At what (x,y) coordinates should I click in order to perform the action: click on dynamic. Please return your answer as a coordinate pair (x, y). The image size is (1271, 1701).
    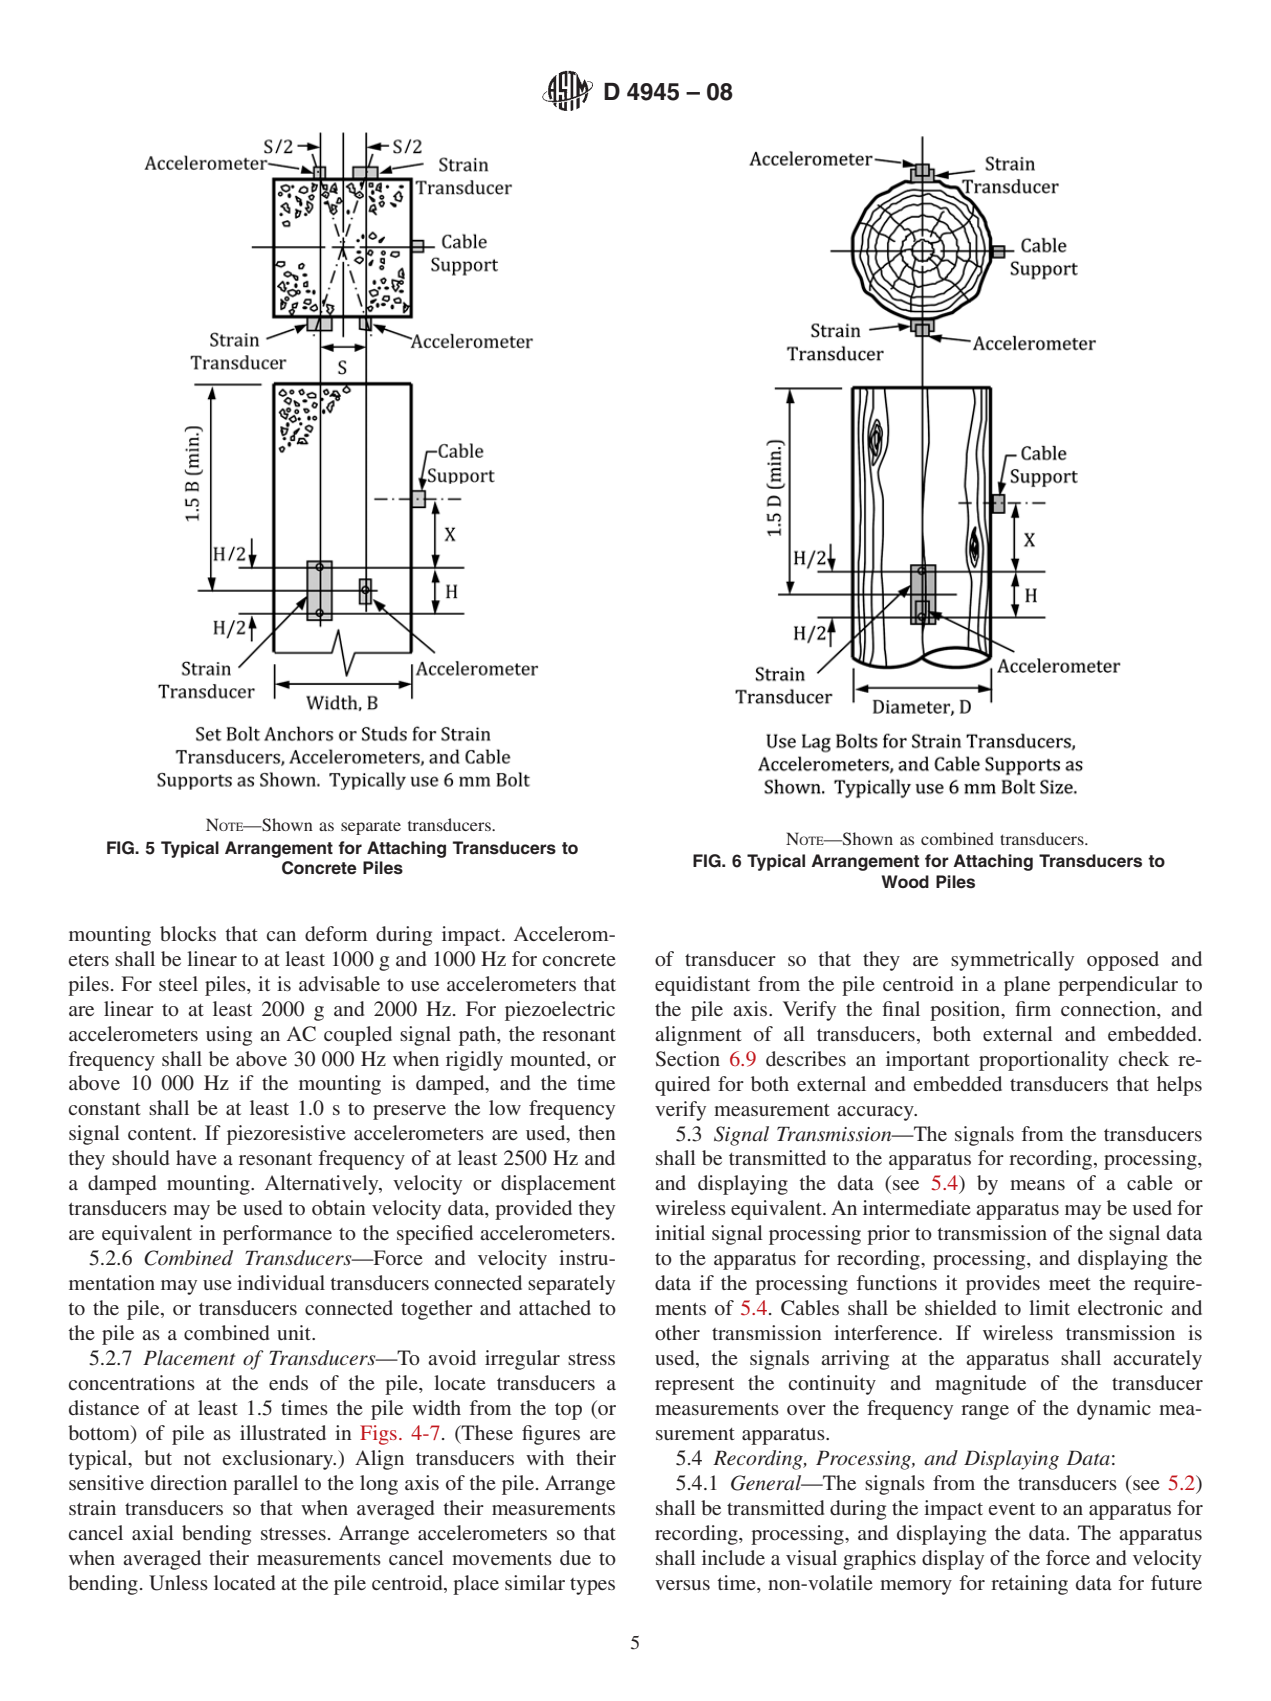
    Looking at the image, I should click on (1114, 1410).
